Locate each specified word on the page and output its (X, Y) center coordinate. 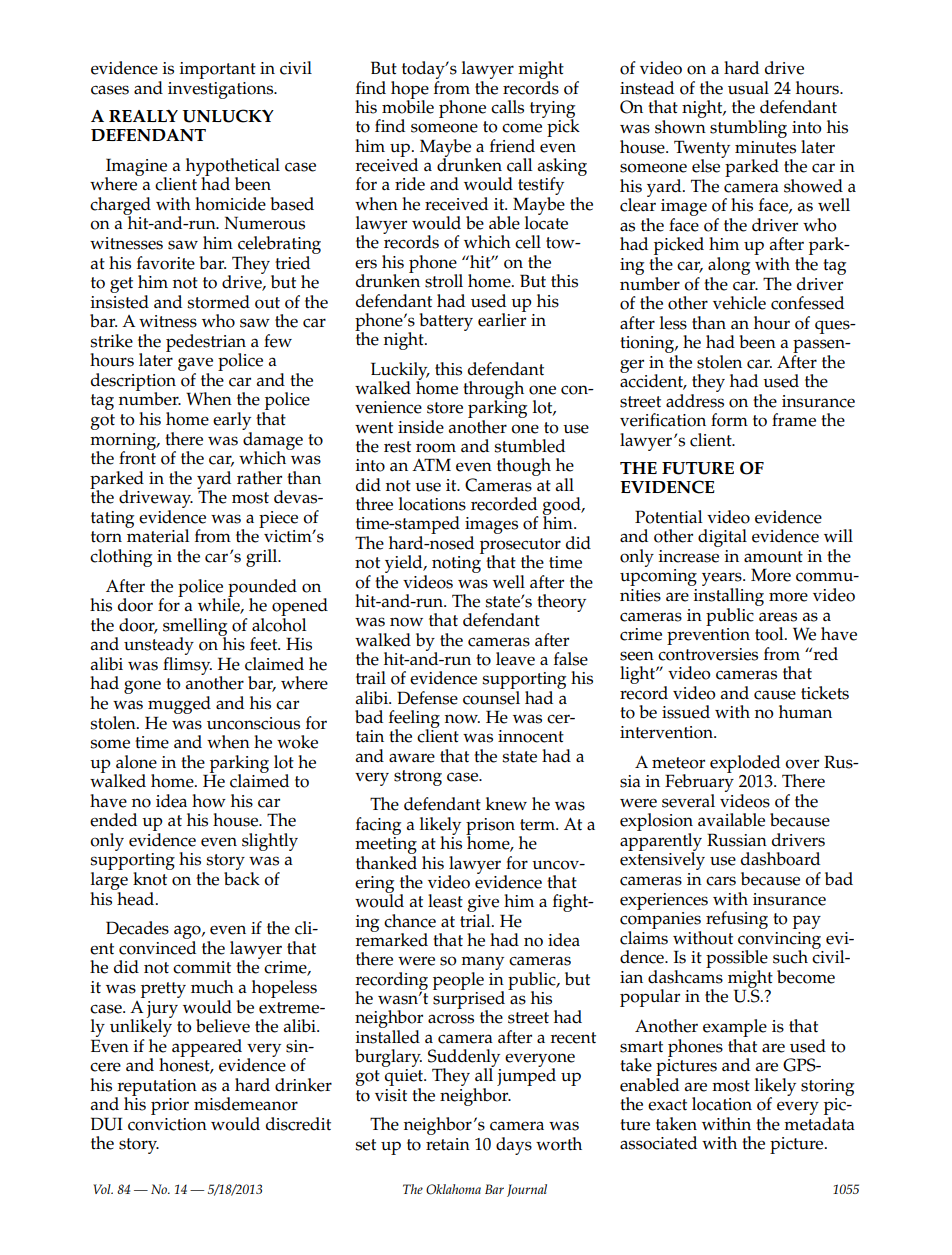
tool (770, 634)
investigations (221, 90)
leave (515, 659)
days (514, 1146)
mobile (408, 106)
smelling (195, 628)
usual (748, 88)
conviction (167, 1124)
